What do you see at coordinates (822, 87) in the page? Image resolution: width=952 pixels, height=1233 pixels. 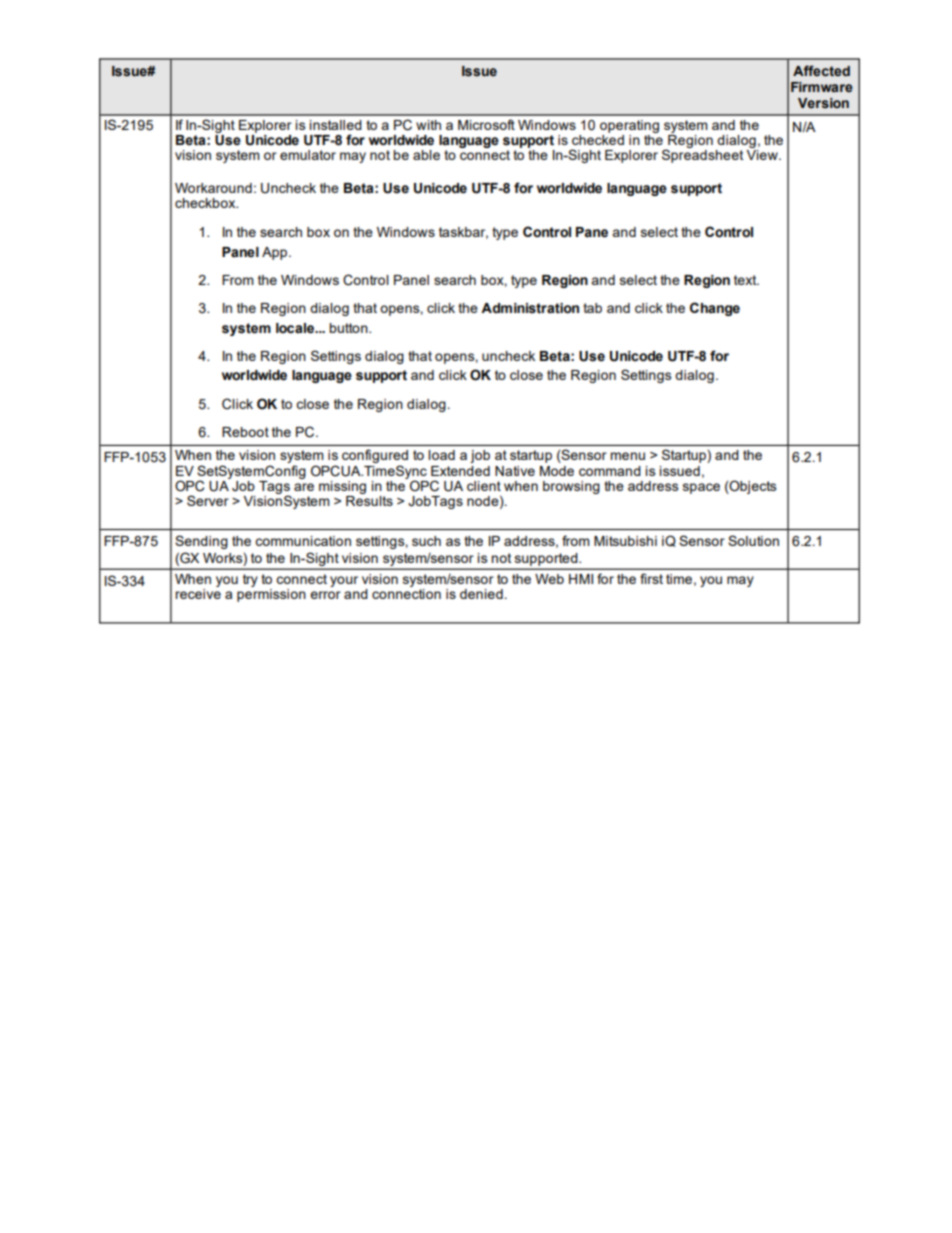 I see `Firmware` at bounding box center [822, 87].
